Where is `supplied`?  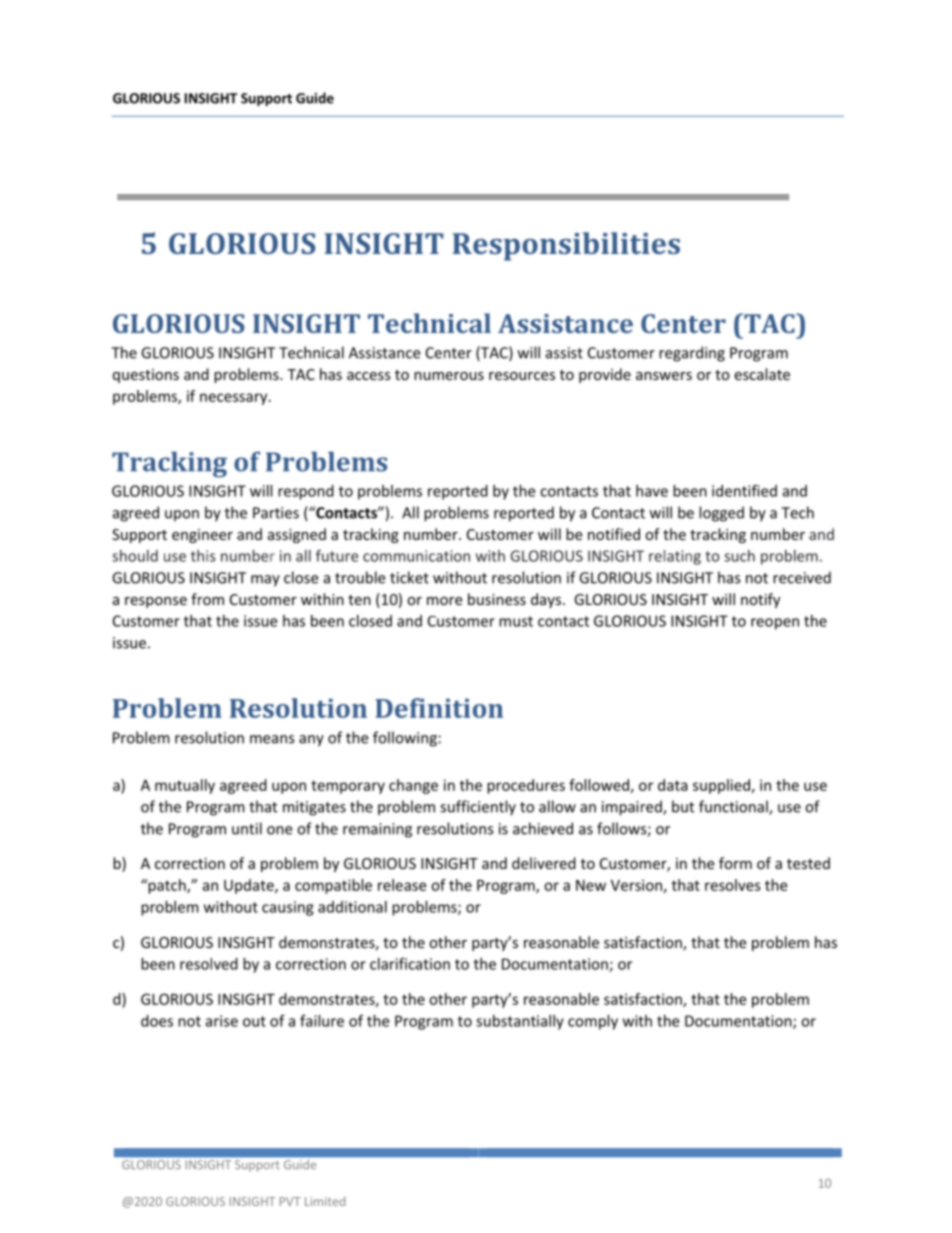 supplied is located at coordinates (721, 786).
